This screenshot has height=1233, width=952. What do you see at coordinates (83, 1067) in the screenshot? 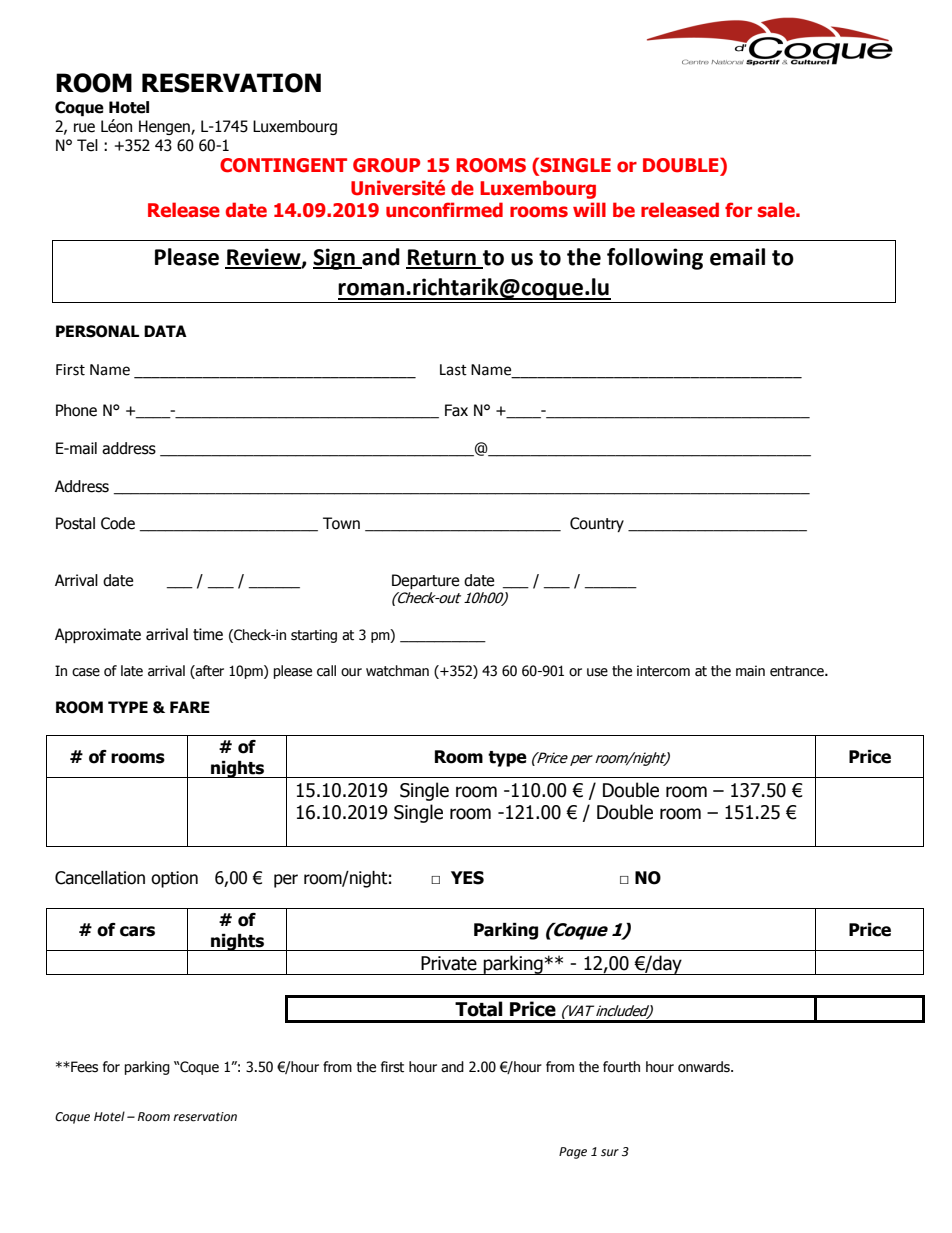
I see `Fees` at bounding box center [83, 1067].
